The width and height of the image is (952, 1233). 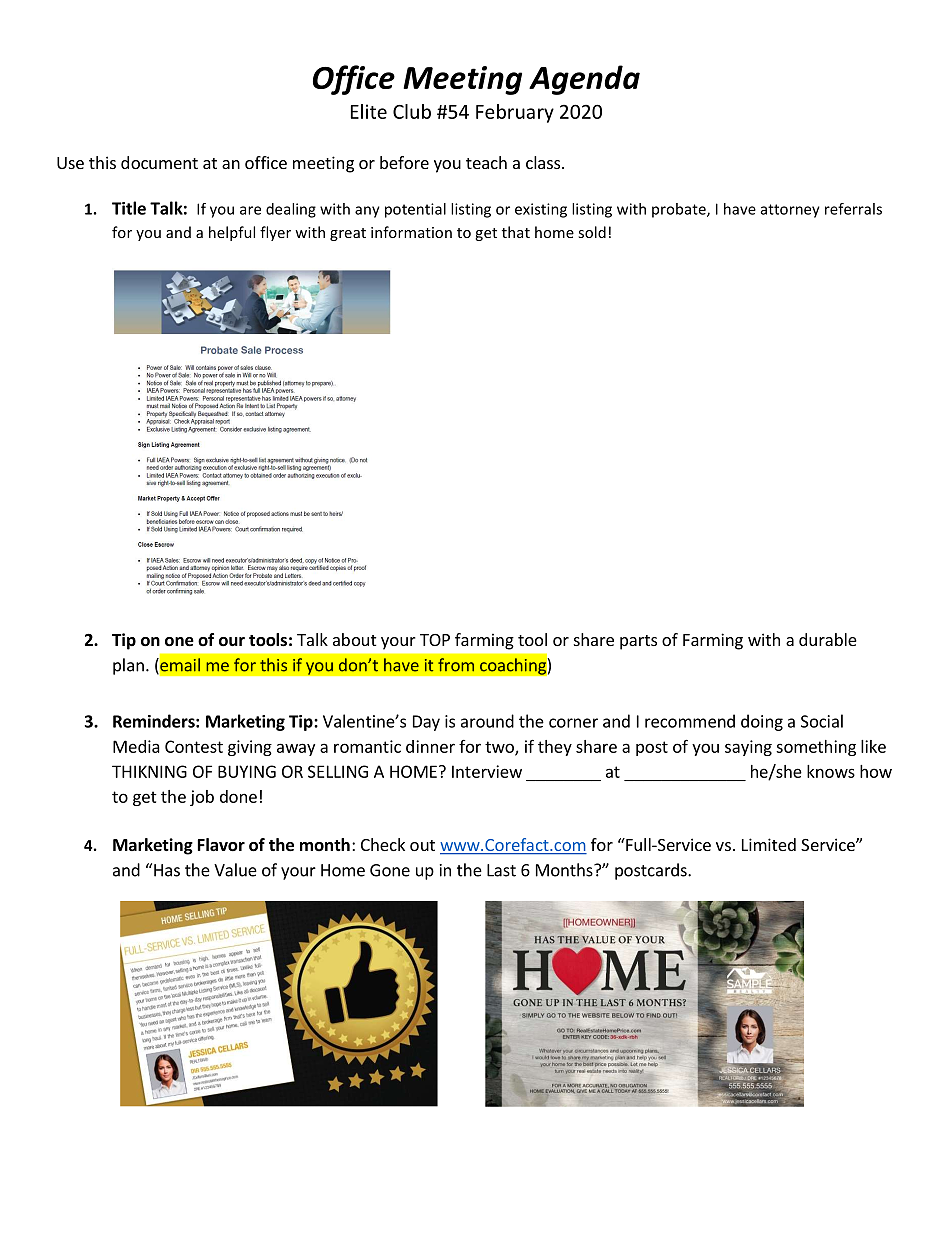 What do you see at coordinates (167, 870) in the image?
I see `Has` at bounding box center [167, 870].
